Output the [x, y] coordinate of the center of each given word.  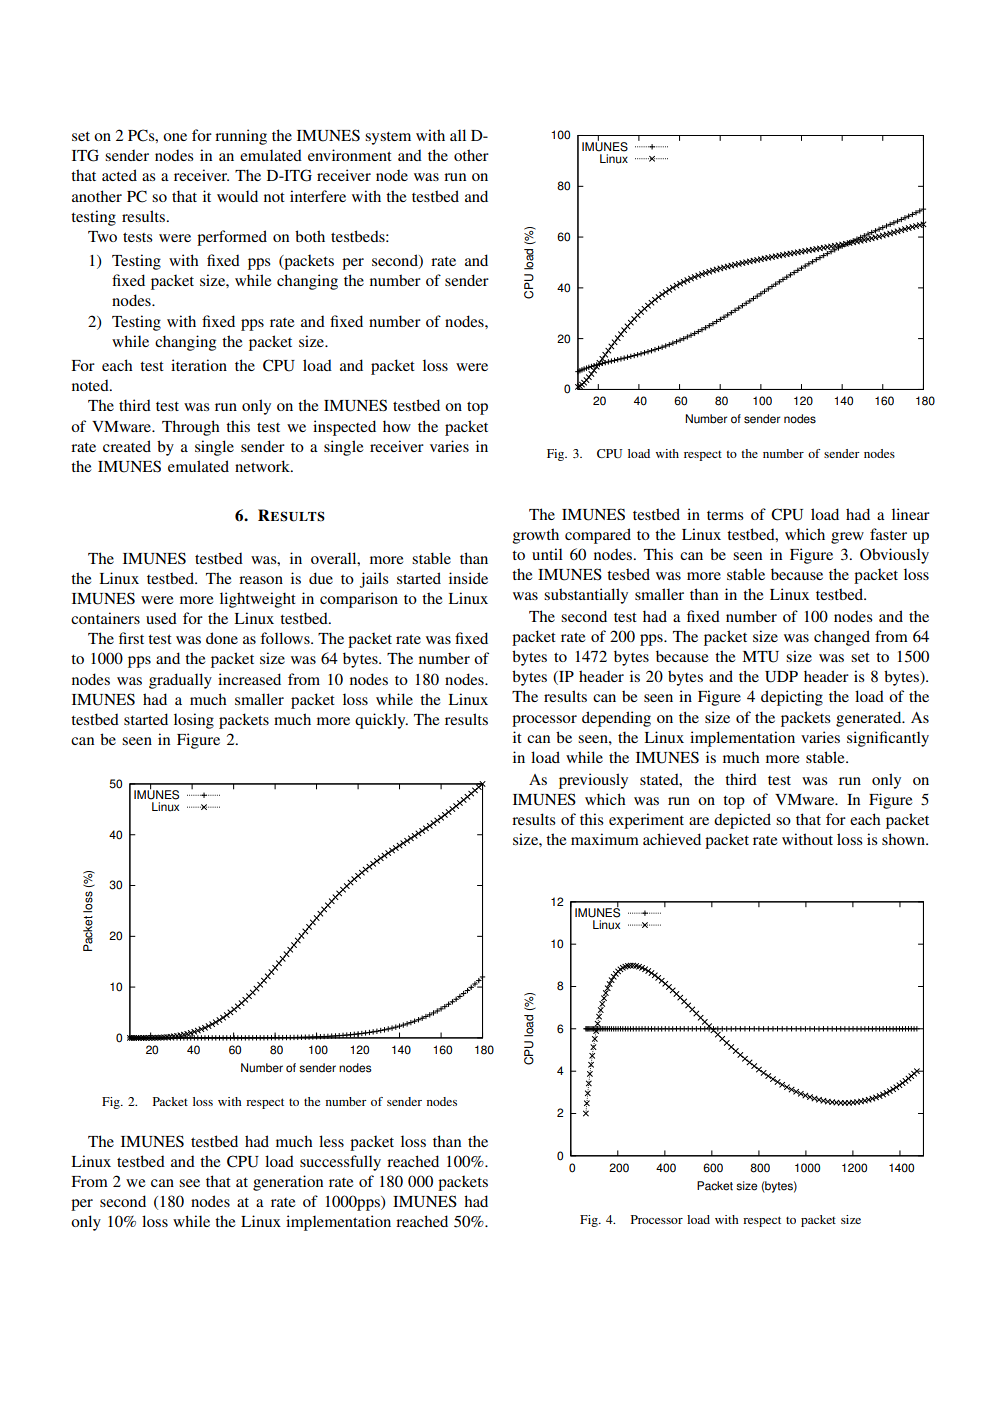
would [237, 196]
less [331, 1141]
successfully [340, 1163]
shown [905, 839]
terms [725, 515]
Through [191, 428]
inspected [344, 428]
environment [350, 155]
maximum [605, 839]
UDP [781, 677]
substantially [586, 596]
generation [288, 1183]
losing [194, 721]
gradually [180, 681]
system [388, 138]
